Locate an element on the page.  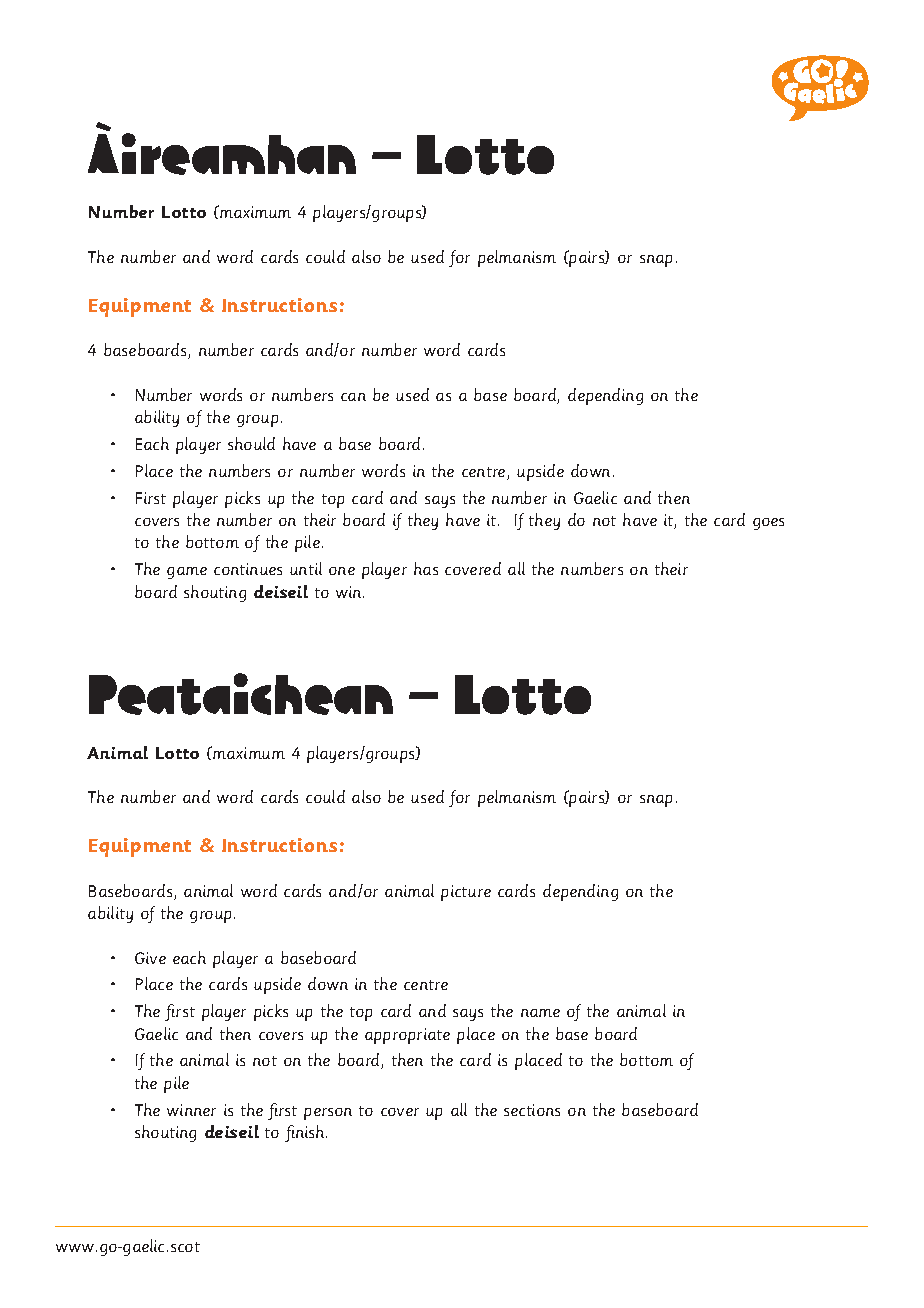
can is located at coordinates (353, 397).
